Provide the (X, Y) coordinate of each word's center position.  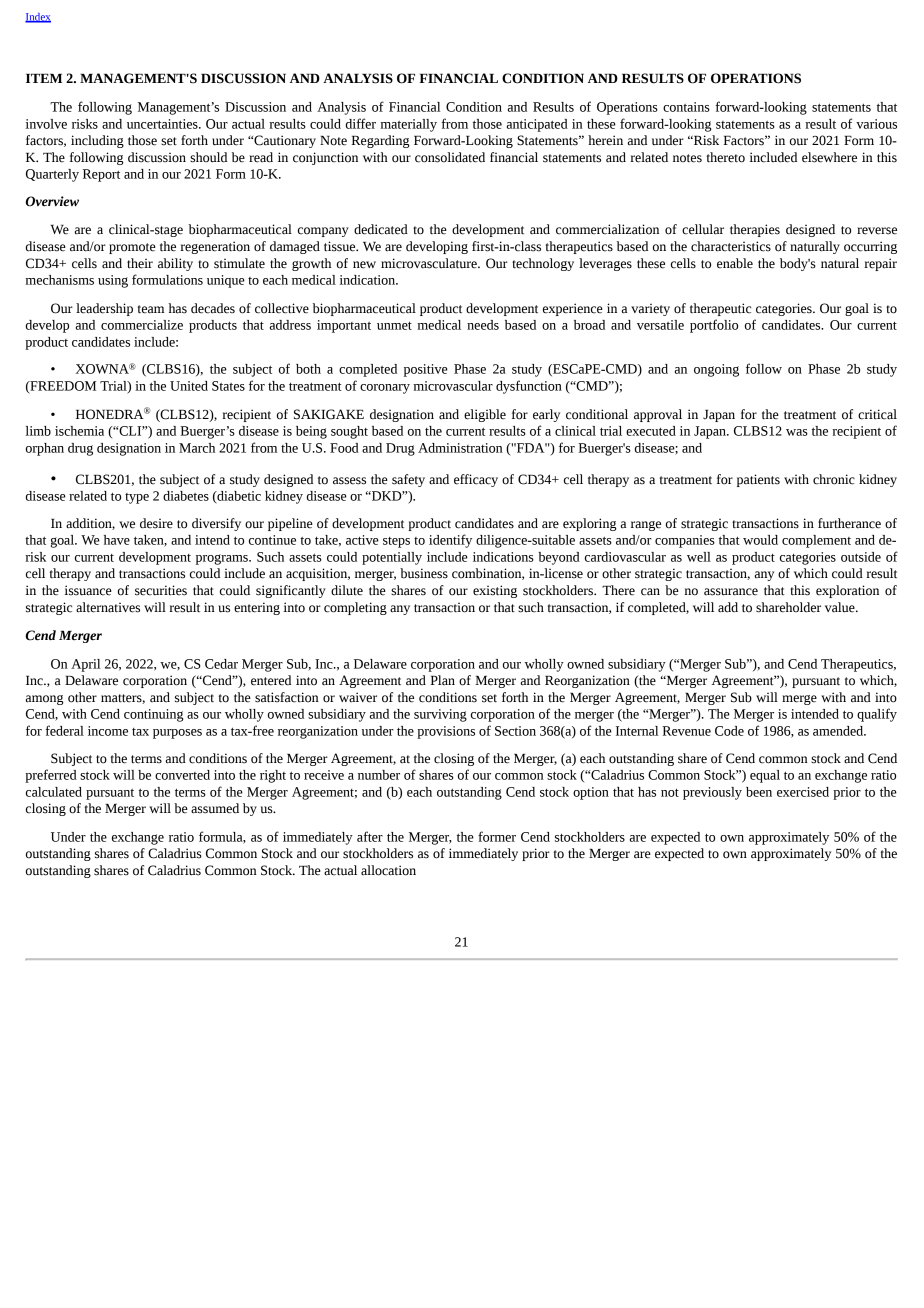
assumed (215, 808)
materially (408, 125)
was (797, 432)
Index (38, 18)
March (197, 448)
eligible (485, 415)
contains (686, 107)
